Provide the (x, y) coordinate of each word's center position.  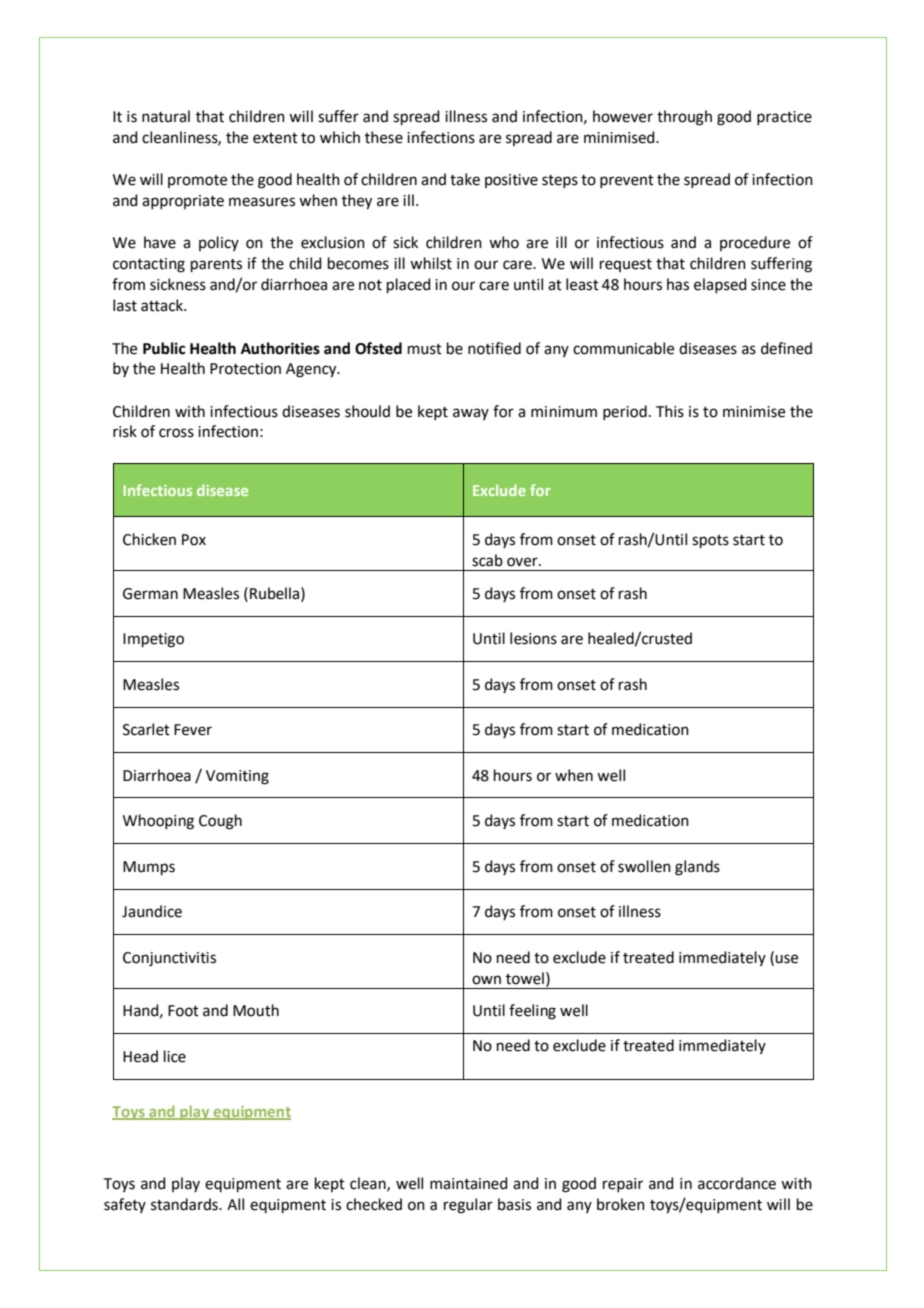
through (684, 118)
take (465, 179)
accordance (737, 1183)
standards (185, 1204)
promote (197, 181)
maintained (469, 1183)
